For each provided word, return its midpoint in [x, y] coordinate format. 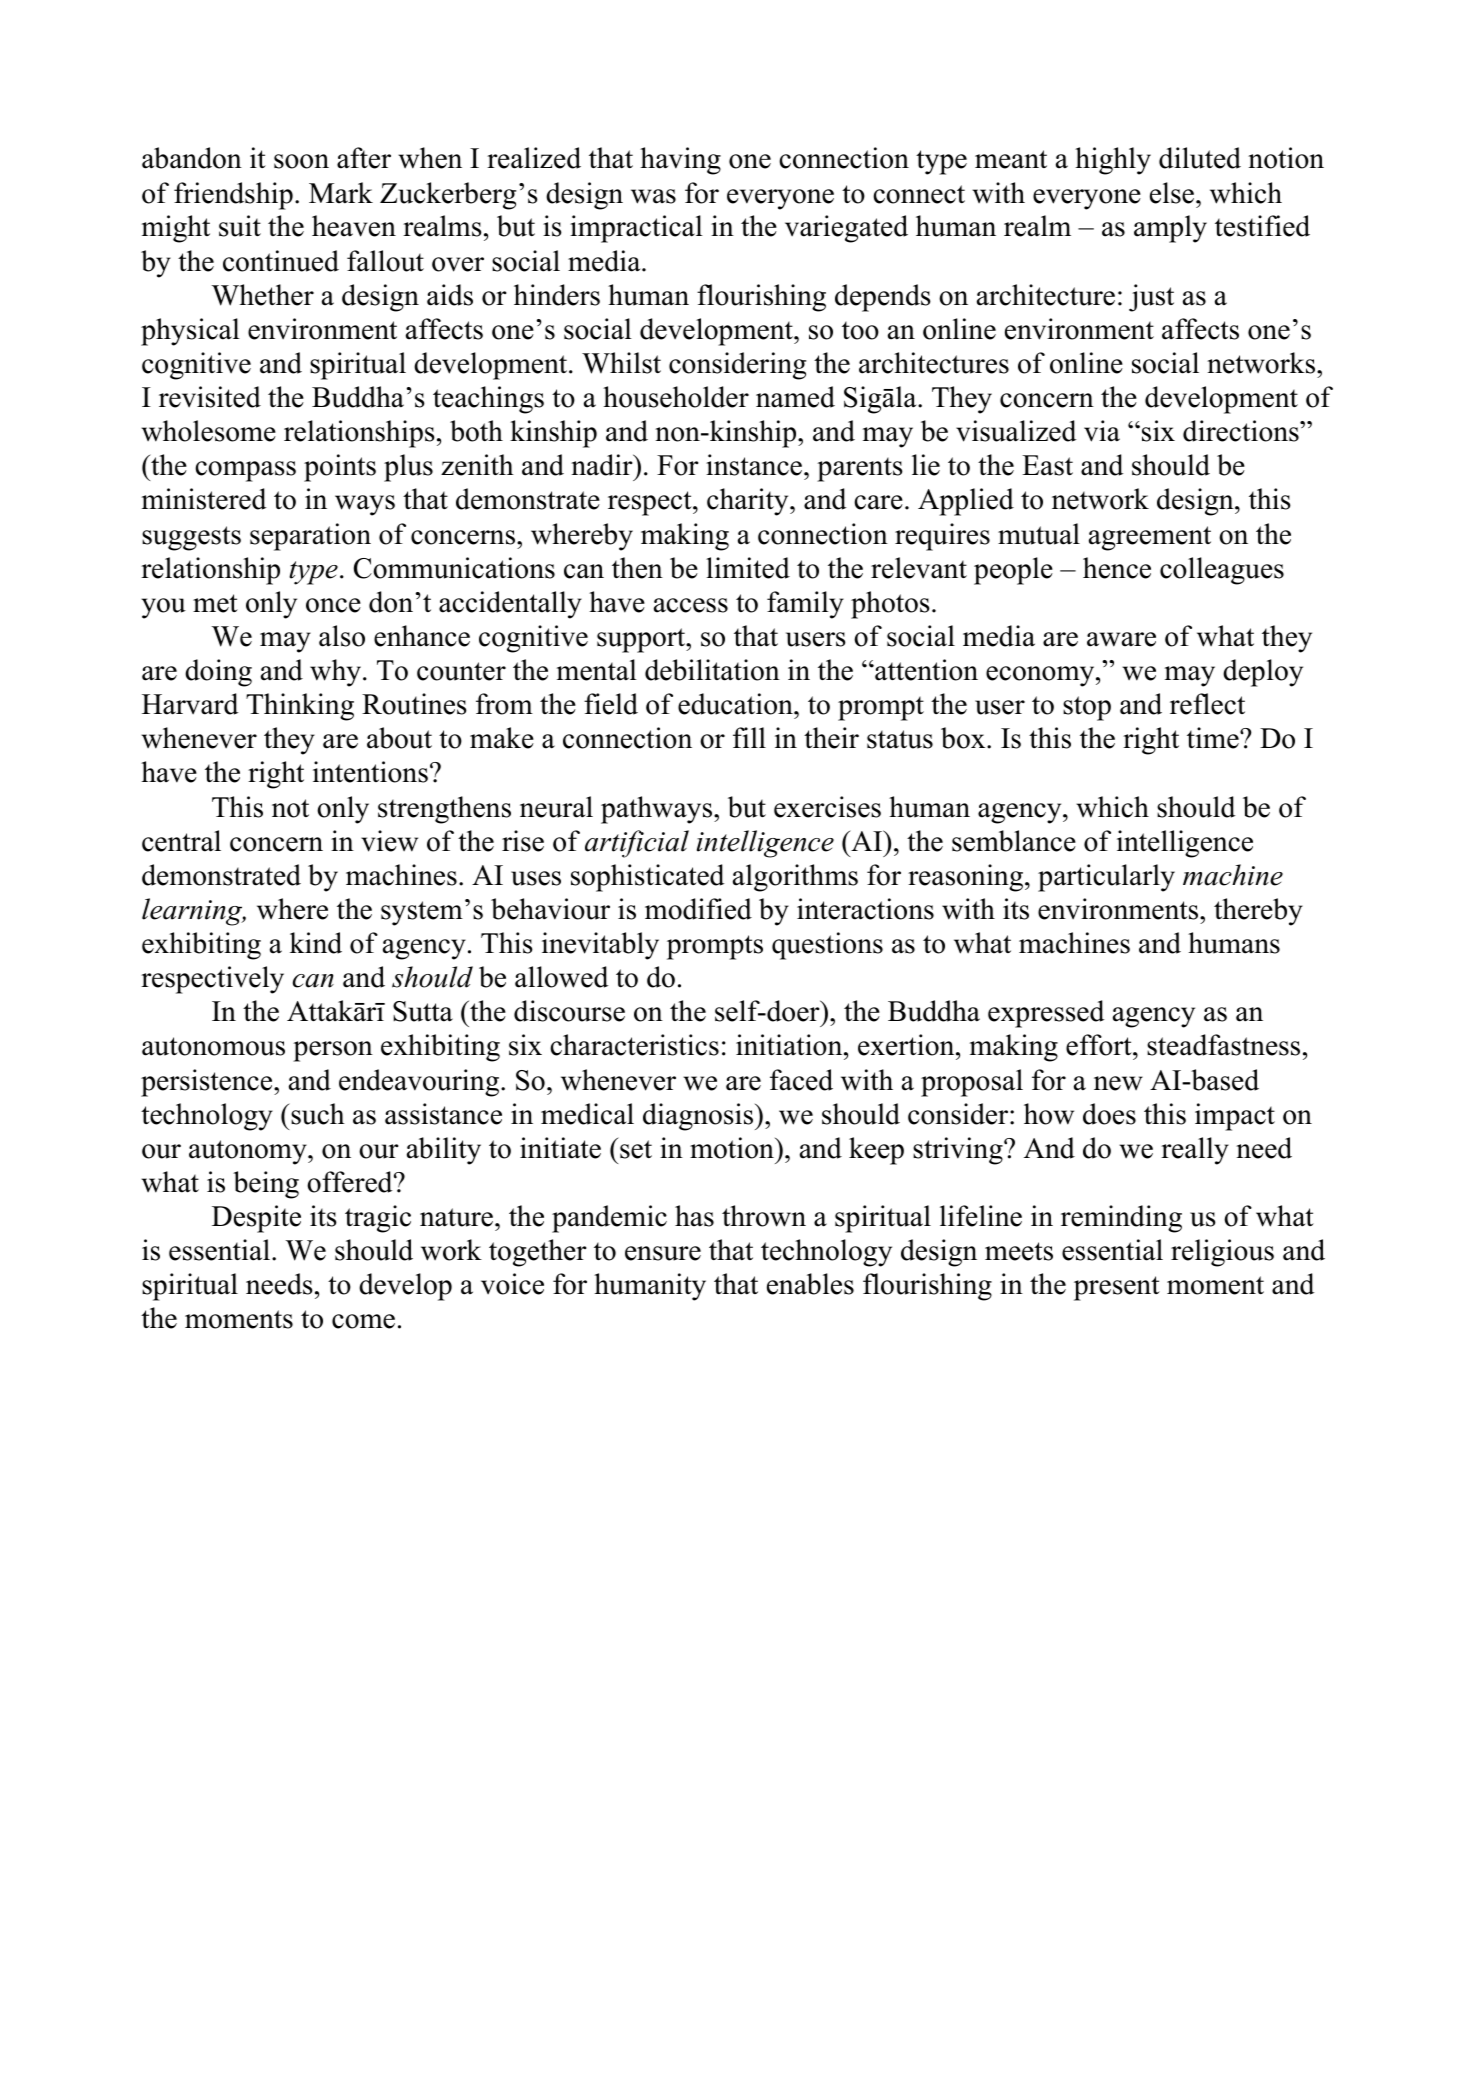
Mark [341, 193]
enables [810, 1284]
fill [749, 737]
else [1173, 193]
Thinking [300, 707]
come [363, 1321]
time [1214, 738]
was [653, 196]
